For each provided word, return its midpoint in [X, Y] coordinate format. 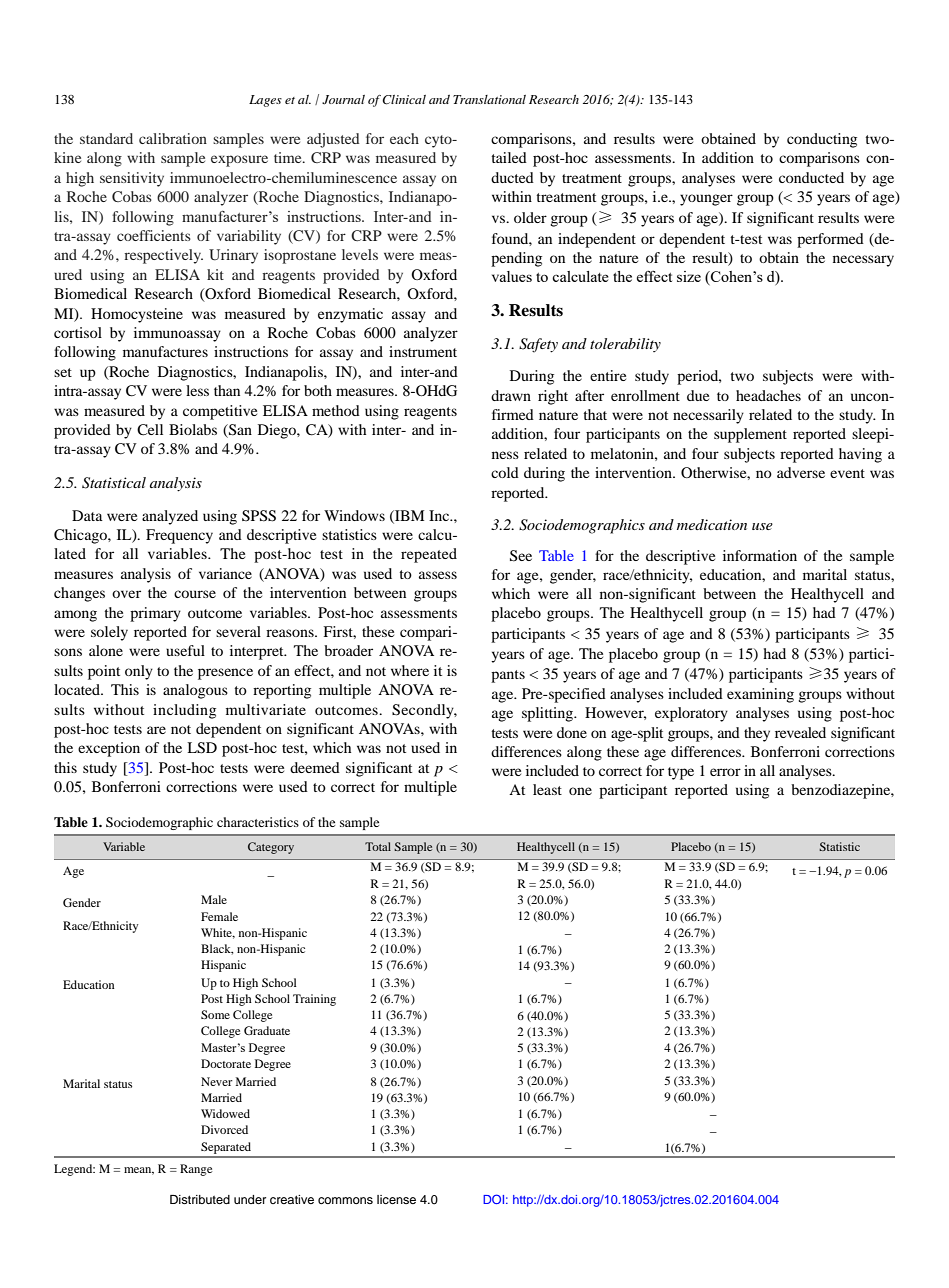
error [725, 772]
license [396, 1199]
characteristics [258, 822]
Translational [489, 99]
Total [378, 846]
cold [505, 472]
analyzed [170, 517]
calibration [173, 138]
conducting [822, 140]
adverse [801, 472]
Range [196, 1170]
